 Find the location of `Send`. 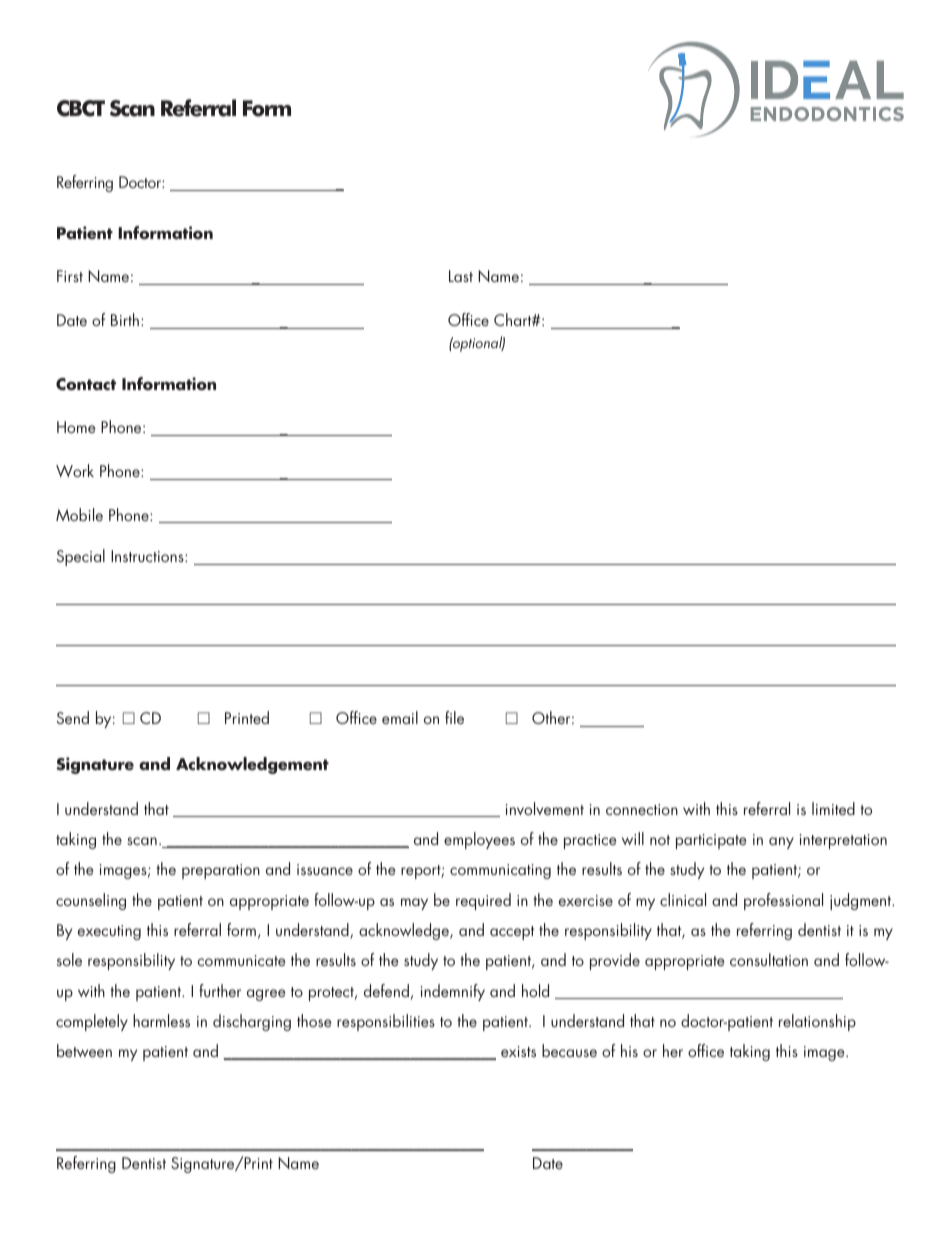

Send is located at coordinates (73, 717).
